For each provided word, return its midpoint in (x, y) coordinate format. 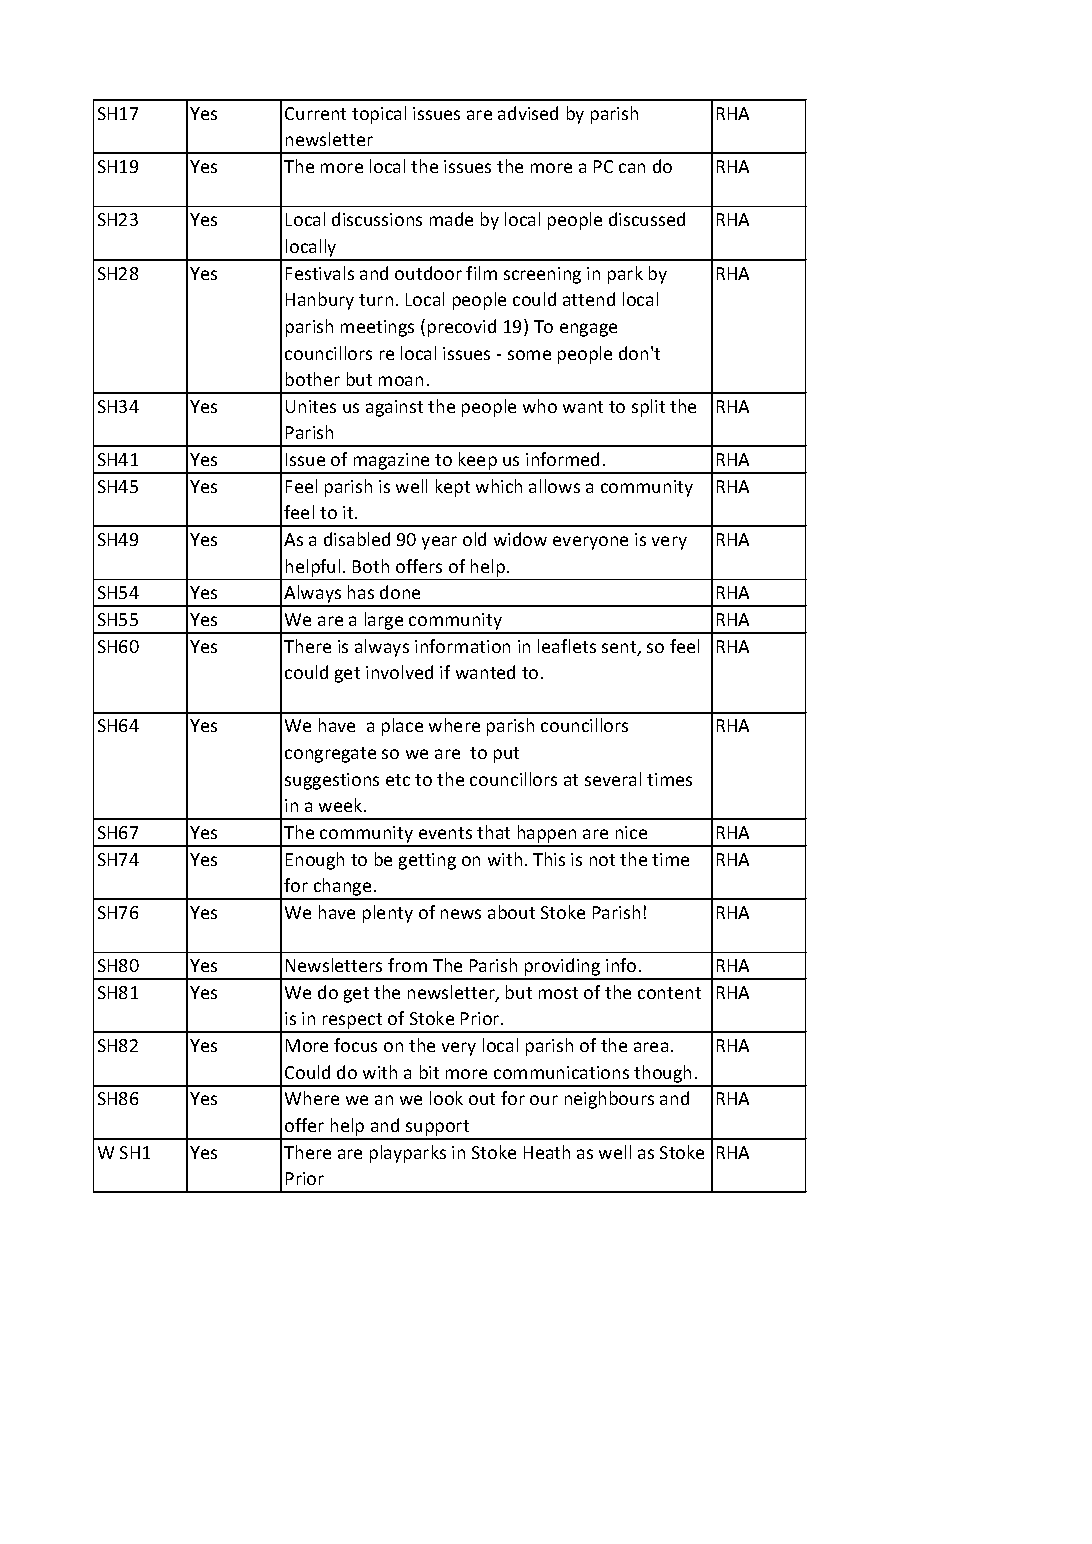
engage (588, 330)
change (343, 888)
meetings (377, 328)
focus (355, 1045)
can (632, 168)
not (602, 860)
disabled (357, 539)
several (613, 779)
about (511, 912)
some (529, 355)
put (506, 755)
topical (379, 115)
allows (554, 486)
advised (528, 113)
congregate (330, 755)
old (474, 539)
